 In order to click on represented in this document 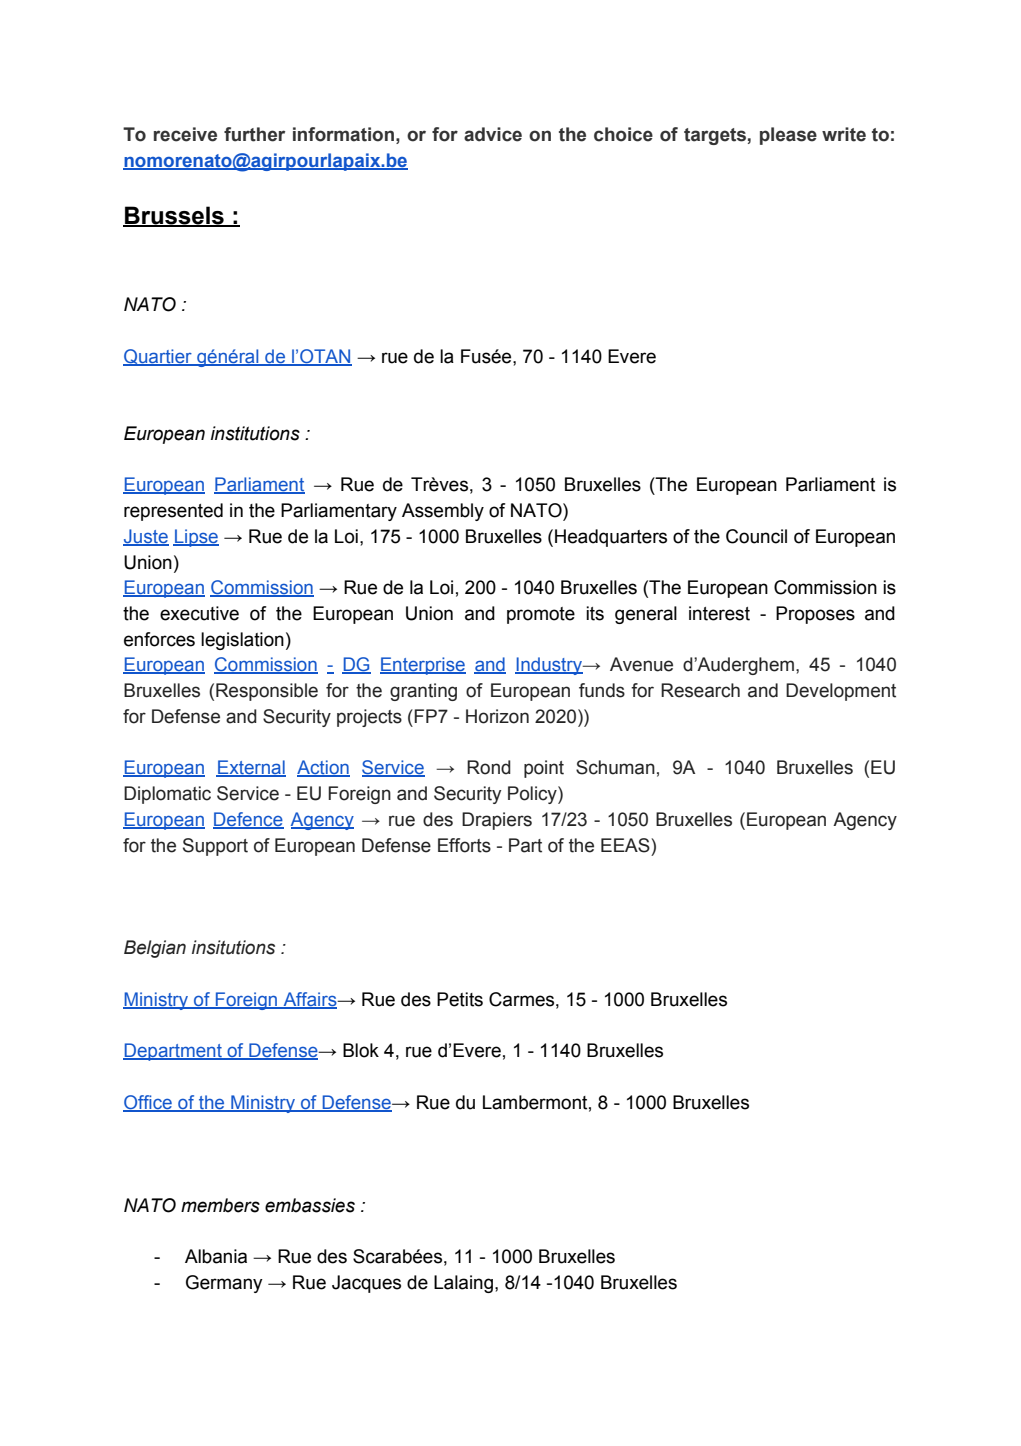, I will do `click(173, 512)`.
